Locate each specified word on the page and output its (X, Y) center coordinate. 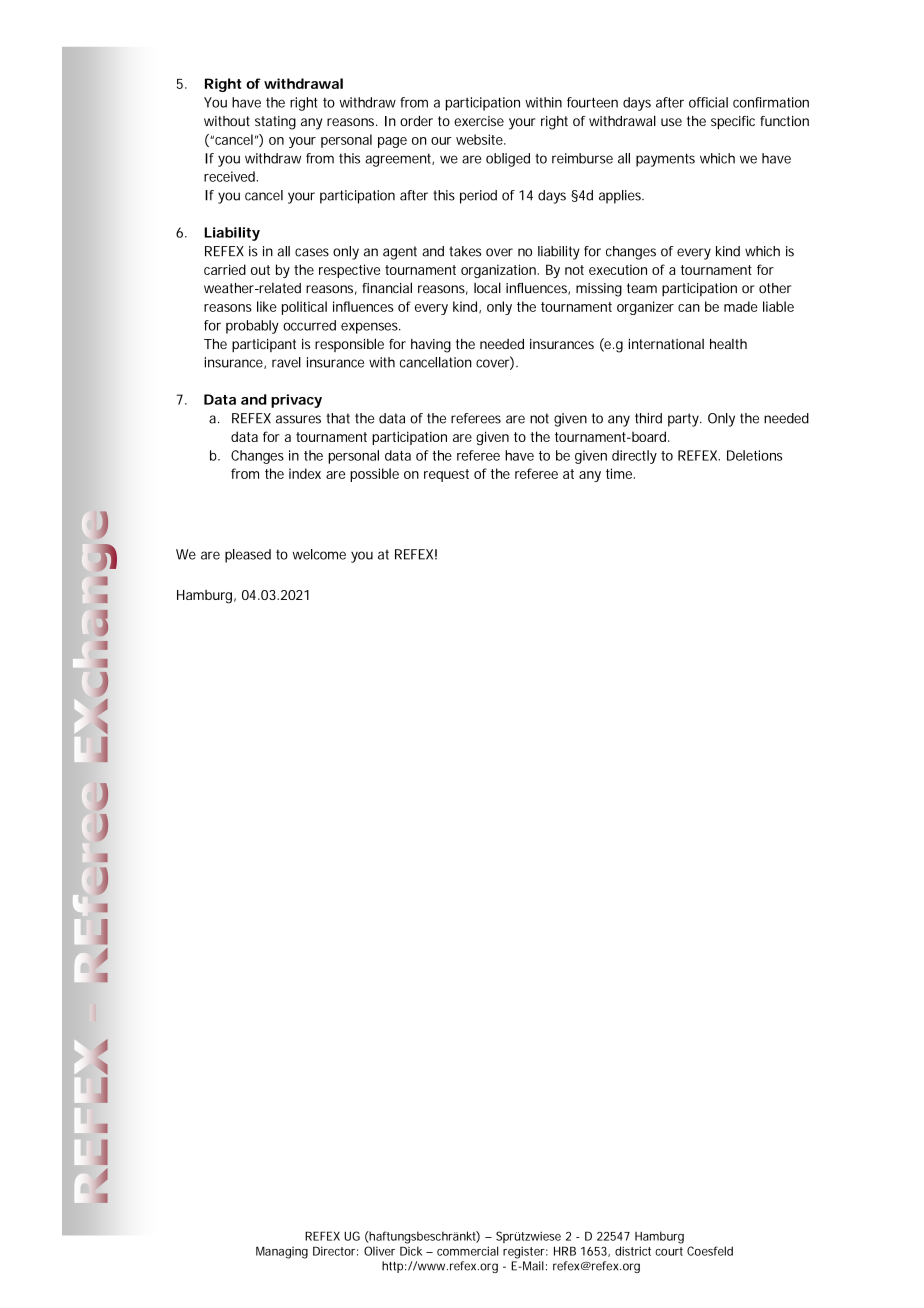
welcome (319, 554)
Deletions (755, 455)
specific (733, 123)
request (446, 475)
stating (275, 123)
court (669, 1251)
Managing (282, 1252)
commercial (467, 1251)
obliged (508, 160)
